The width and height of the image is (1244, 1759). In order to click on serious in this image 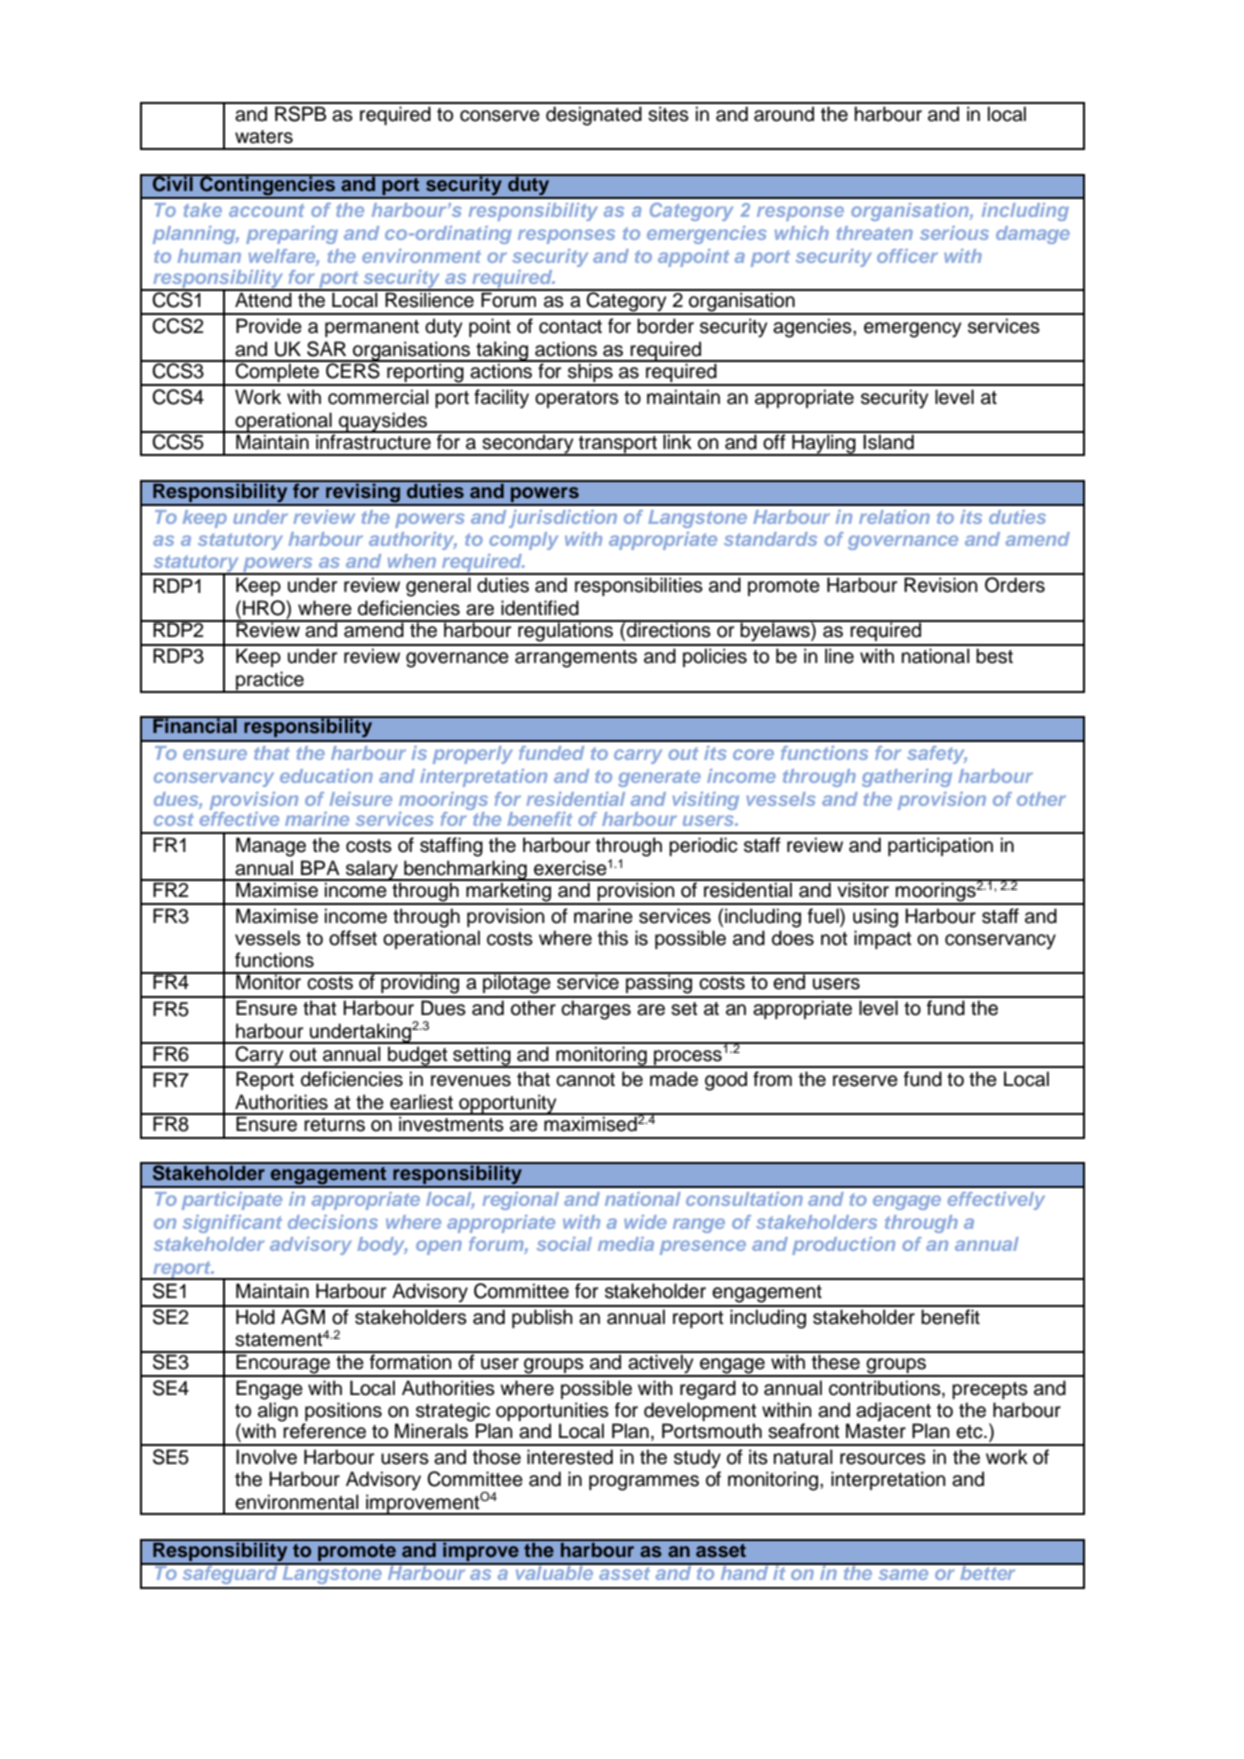, I will do `click(954, 233)`.
